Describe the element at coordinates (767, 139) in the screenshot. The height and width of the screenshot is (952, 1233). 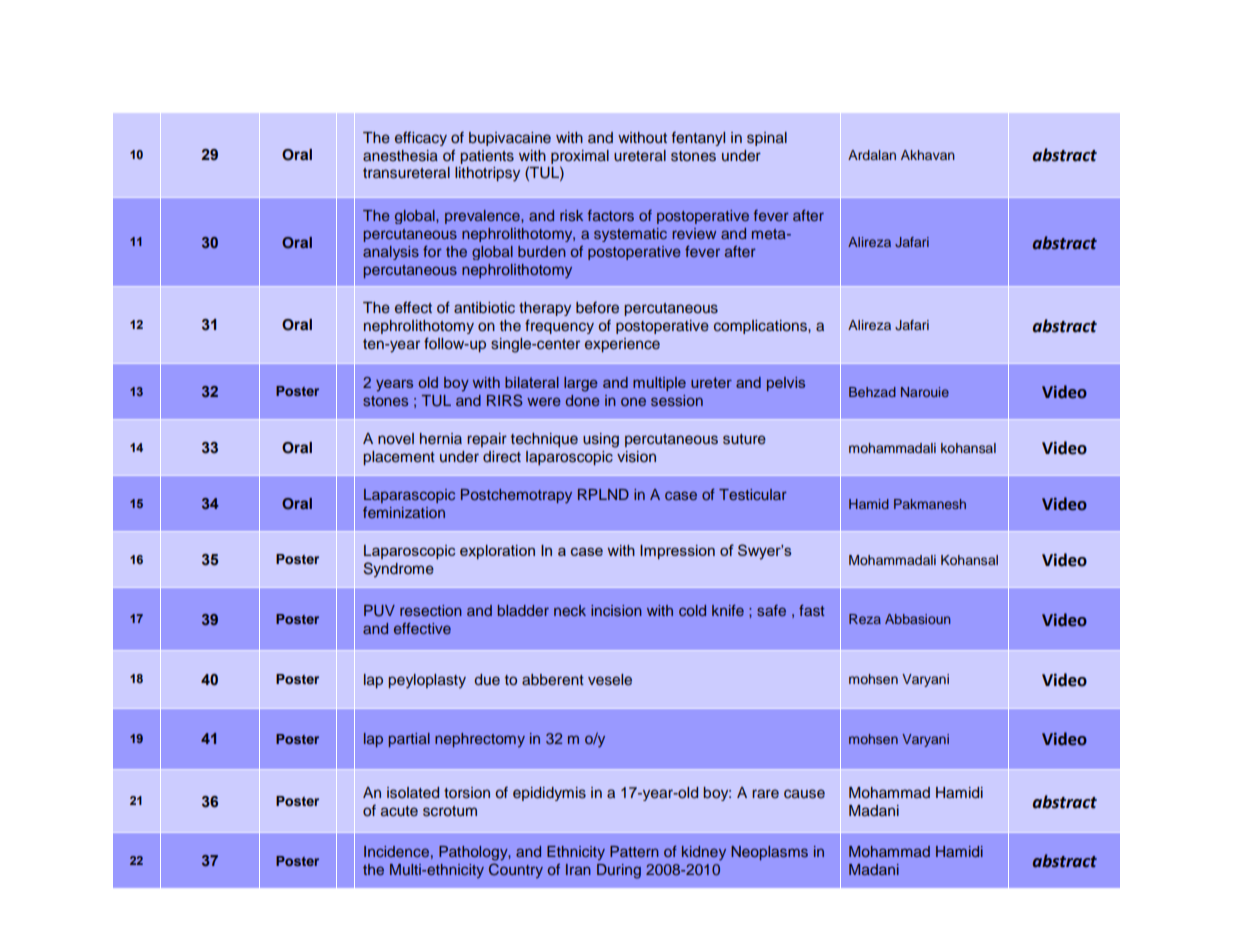
I see `spinal` at that location.
